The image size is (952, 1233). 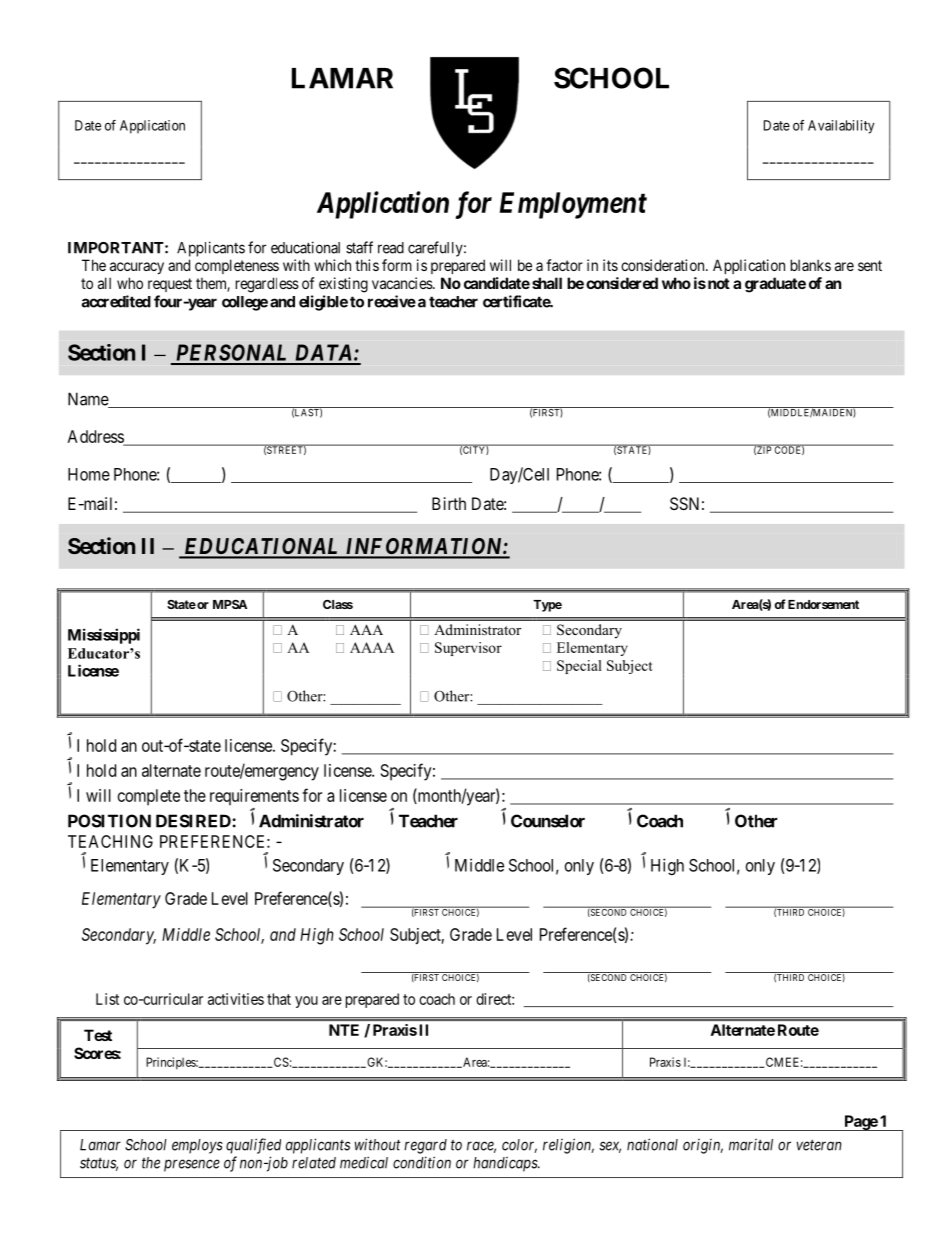 What do you see at coordinates (548, 821) in the screenshot?
I see `Counselor` at bounding box center [548, 821].
